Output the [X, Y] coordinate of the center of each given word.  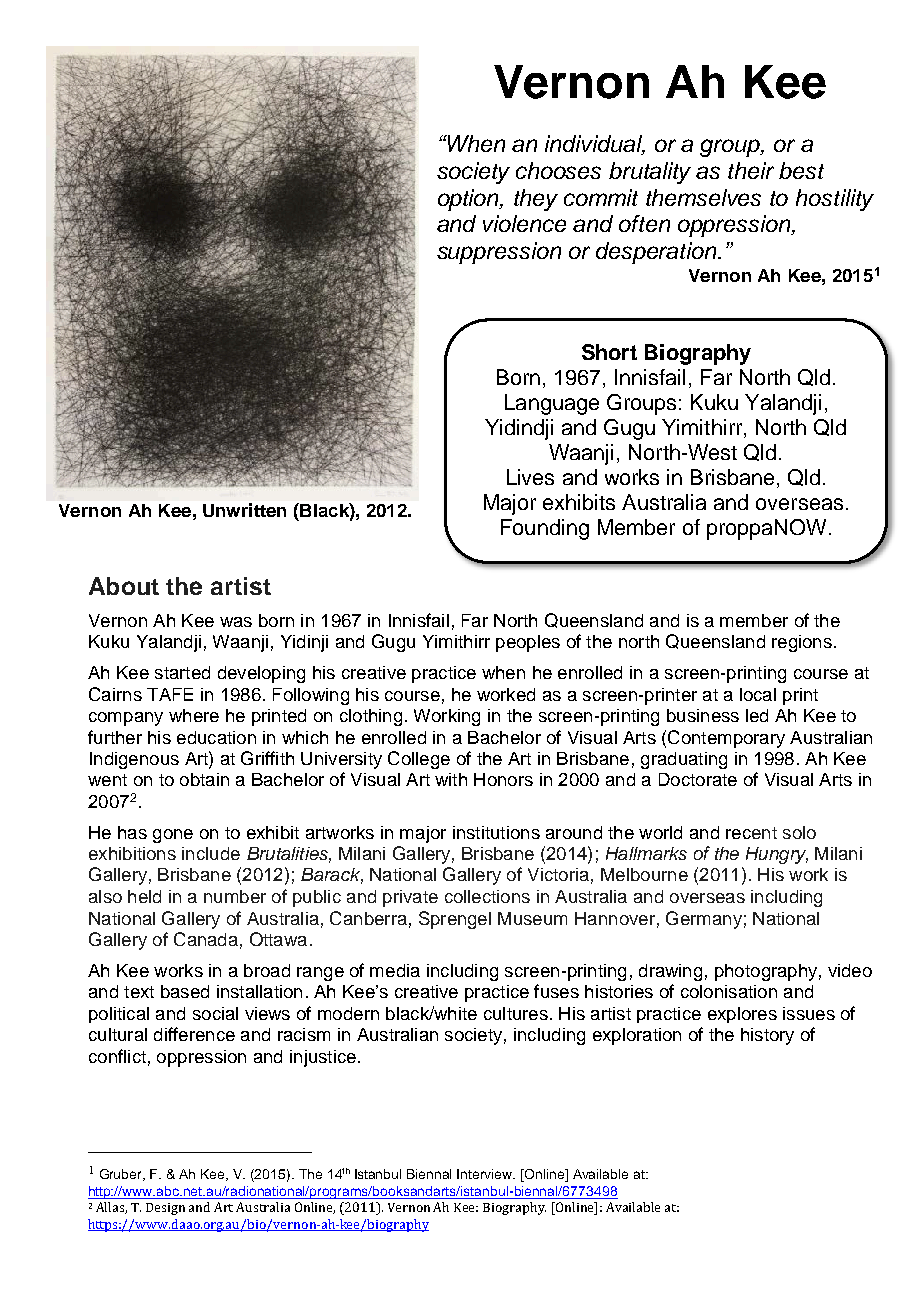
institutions [496, 832]
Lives [530, 477]
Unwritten [244, 510]
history [767, 1036]
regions [802, 643]
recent [751, 833]
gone [173, 836]
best [801, 170]
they [536, 200]
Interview [486, 1174]
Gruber [122, 1175]
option [470, 200]
